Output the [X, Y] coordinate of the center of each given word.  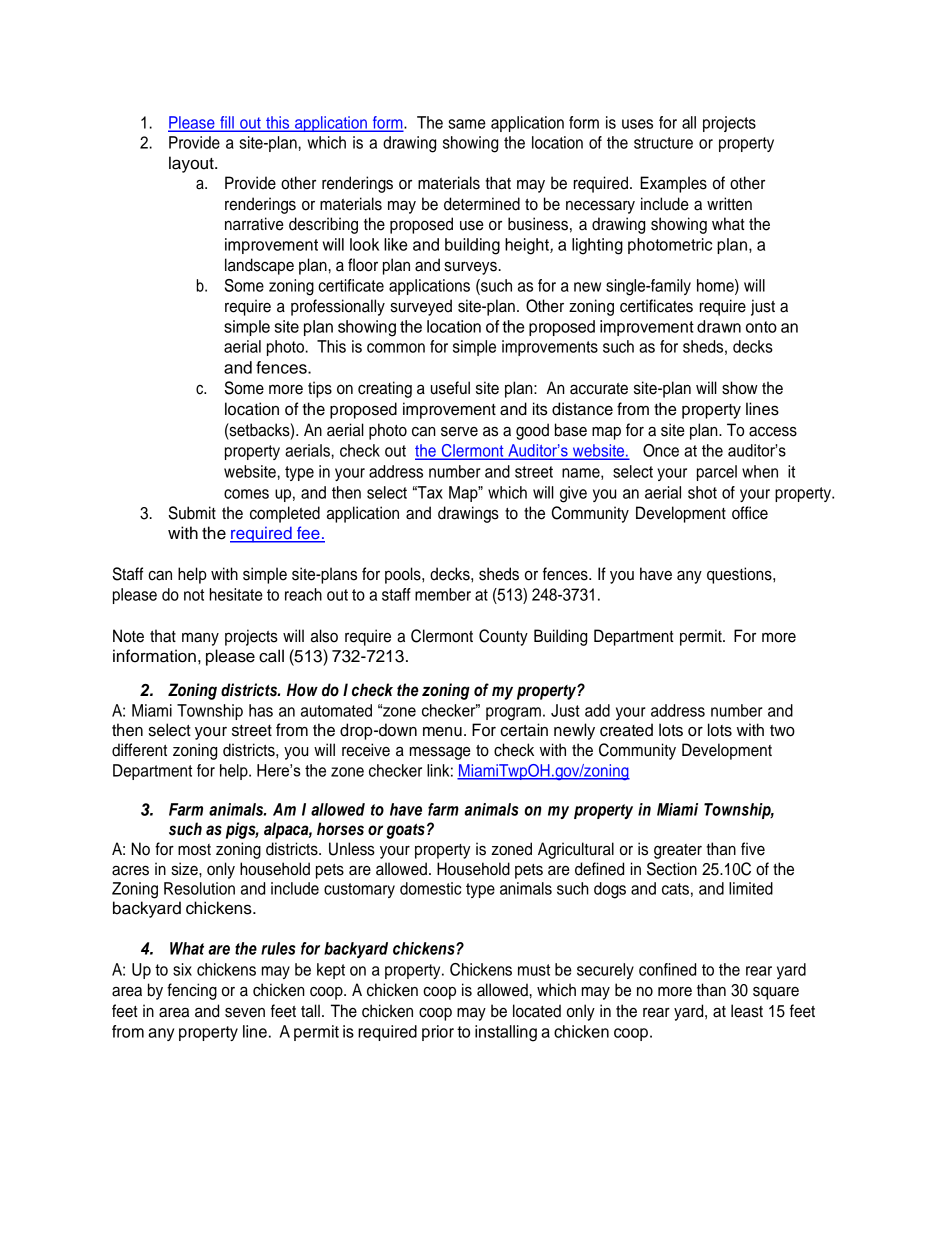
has [261, 710]
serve [459, 431]
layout [192, 164]
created [626, 730]
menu [442, 731]
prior [438, 1033]
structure [663, 143]
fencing [192, 991]
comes [246, 494]
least [747, 1011]
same [467, 124]
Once [661, 450]
